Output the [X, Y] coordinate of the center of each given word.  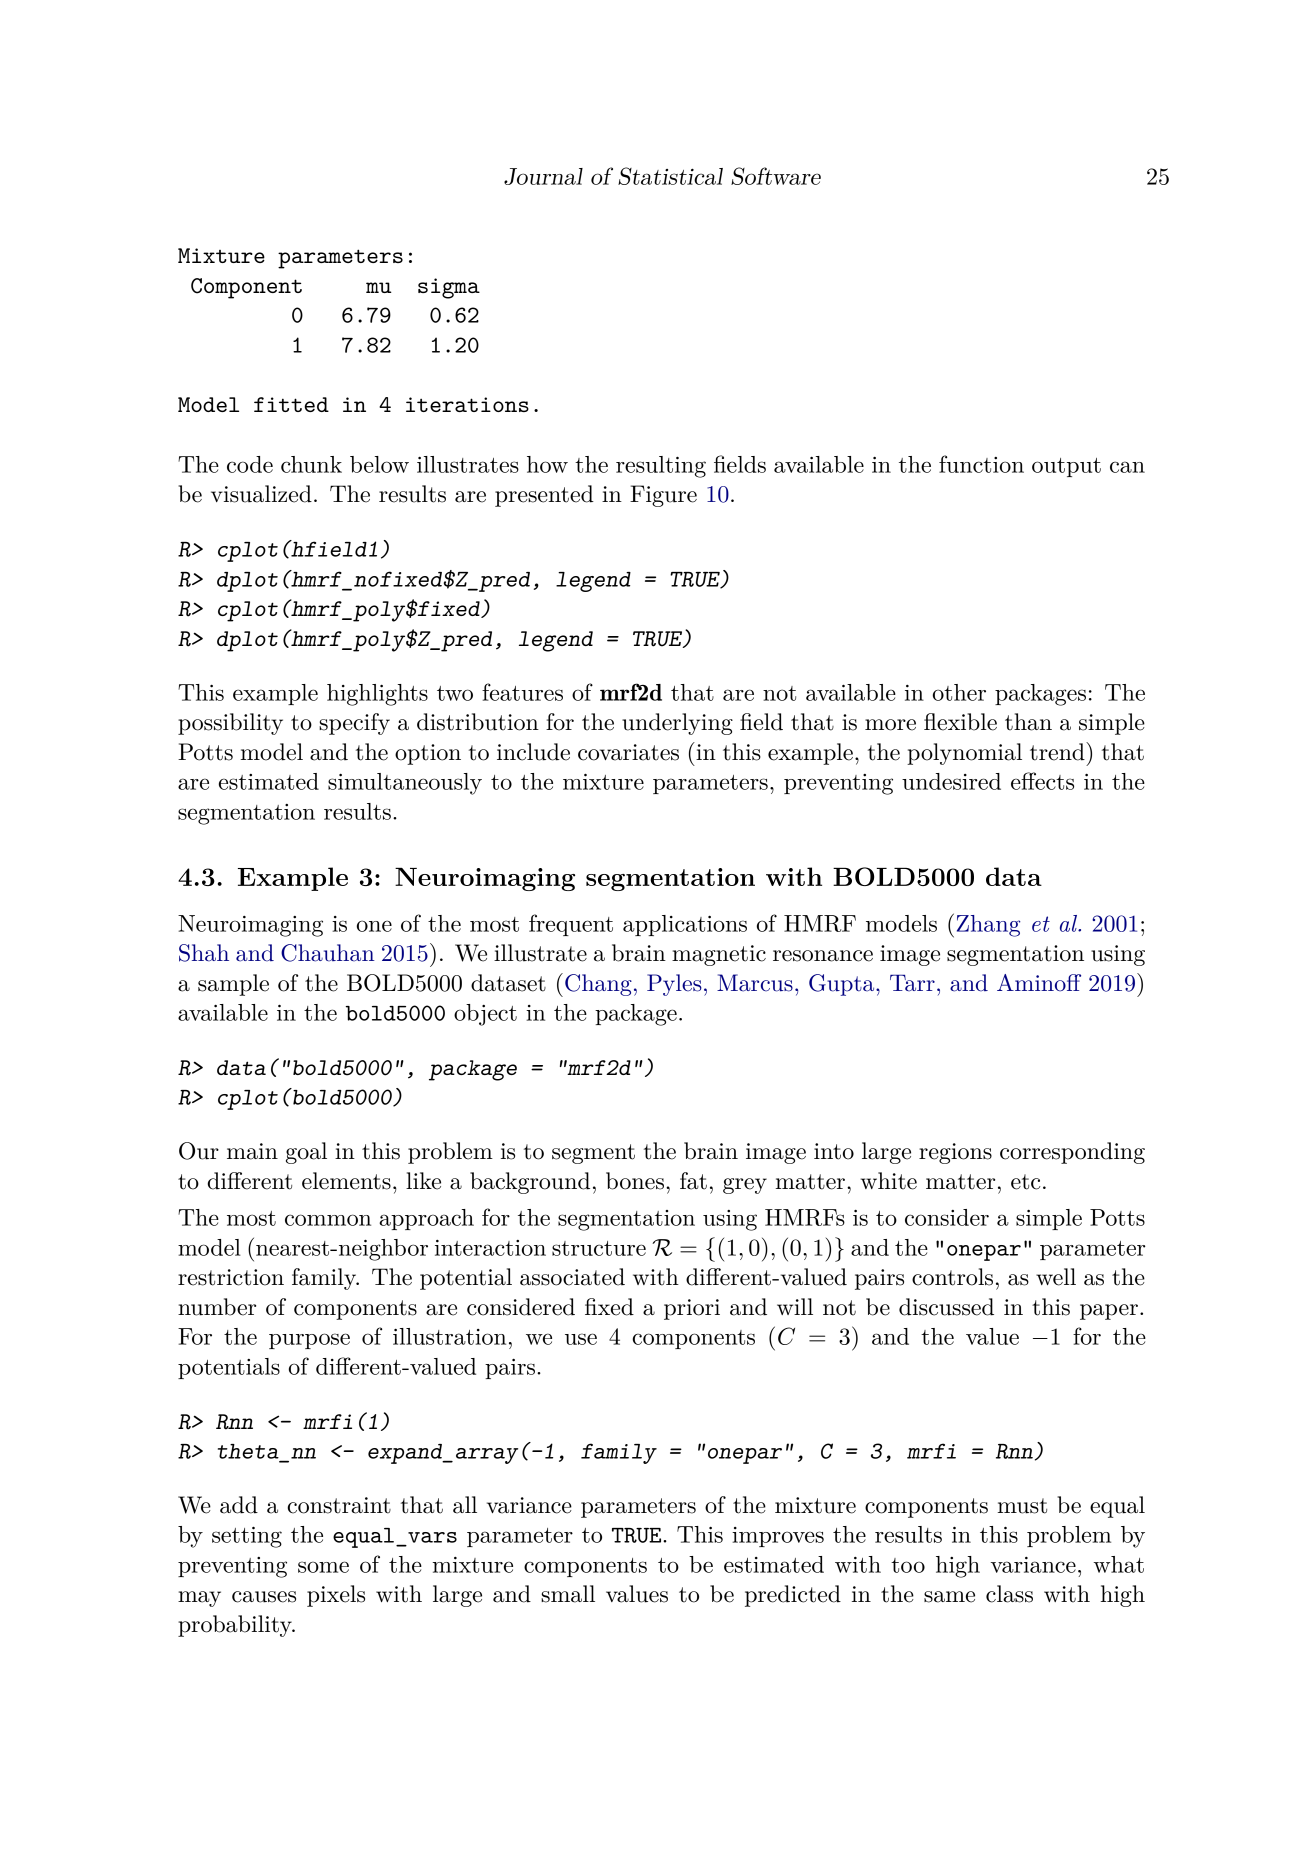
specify [354, 724]
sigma [449, 288]
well [1056, 1277]
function [981, 464]
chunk [311, 464]
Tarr [912, 983]
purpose [309, 1341]
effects [1042, 781]
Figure [663, 496]
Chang [598, 985]
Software [776, 176]
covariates [628, 752]
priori [692, 1309]
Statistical [670, 176]
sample [233, 985]
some [323, 1567]
